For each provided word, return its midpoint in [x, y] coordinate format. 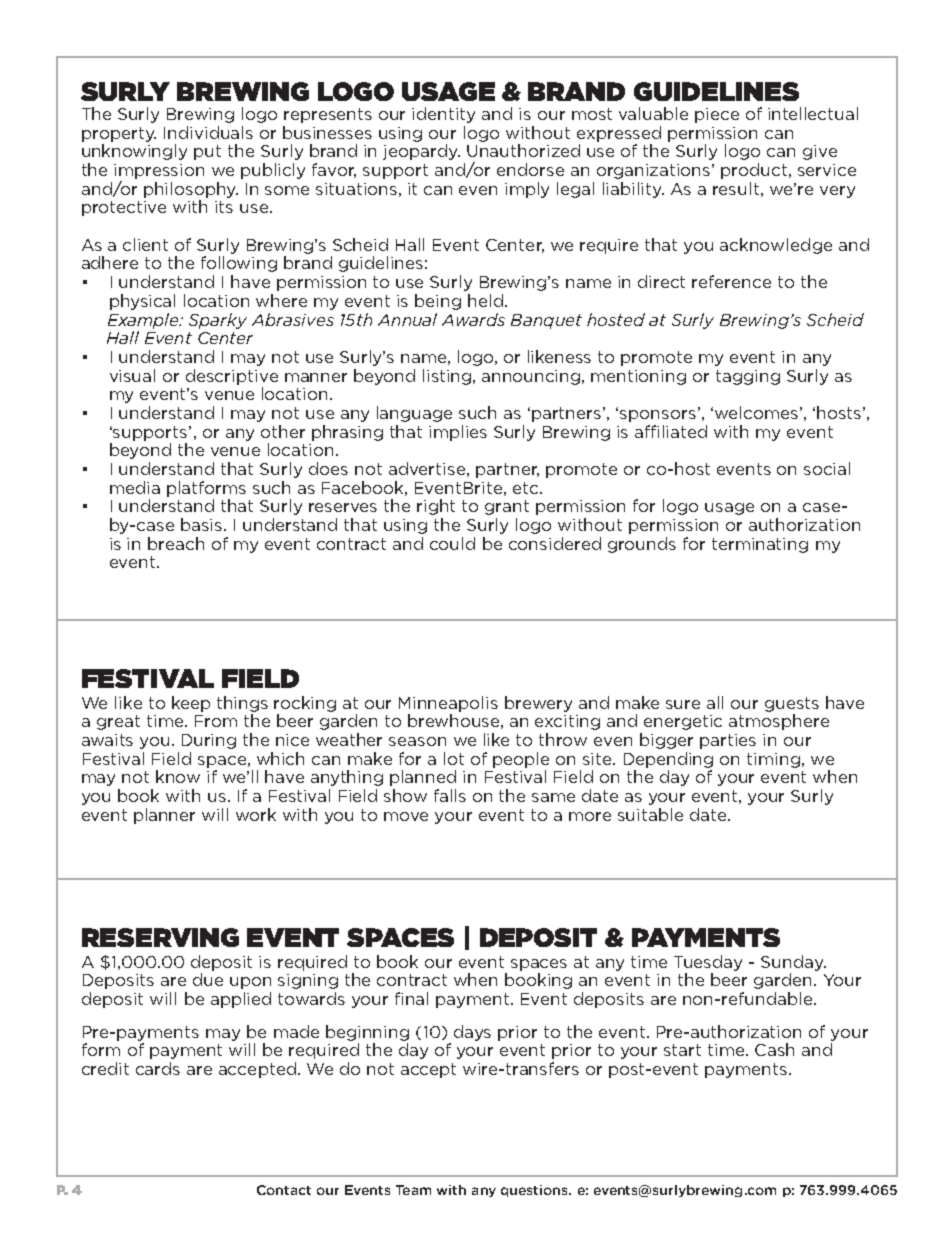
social [827, 468]
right [436, 507]
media [135, 487]
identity [443, 115]
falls [450, 795]
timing [773, 760]
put [207, 152]
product [755, 171]
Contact [284, 1190]
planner [164, 816]
